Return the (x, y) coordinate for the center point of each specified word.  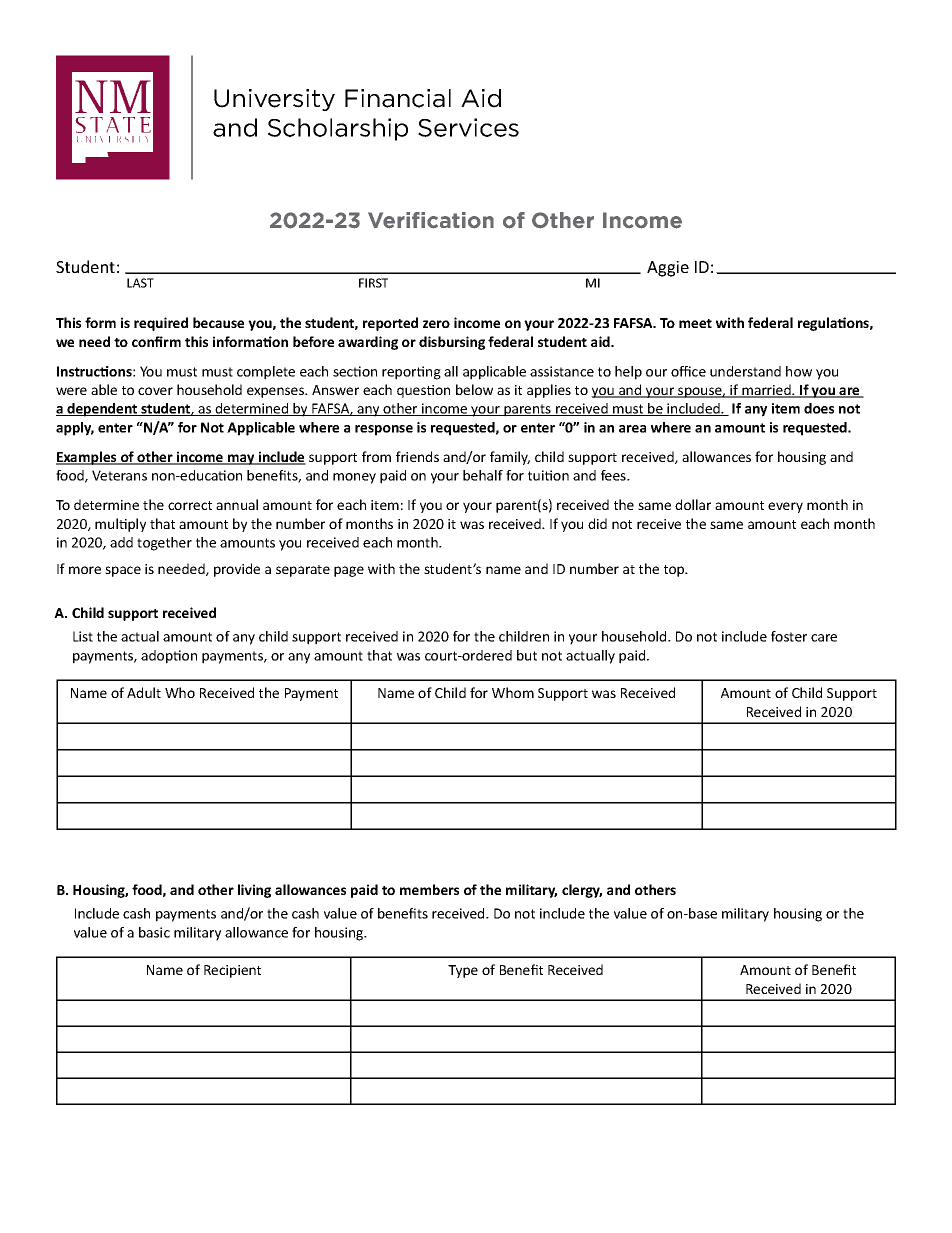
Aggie (668, 269)
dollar (693, 504)
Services (468, 127)
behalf (483, 475)
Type (463, 971)
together (164, 544)
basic (154, 932)
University (274, 100)
